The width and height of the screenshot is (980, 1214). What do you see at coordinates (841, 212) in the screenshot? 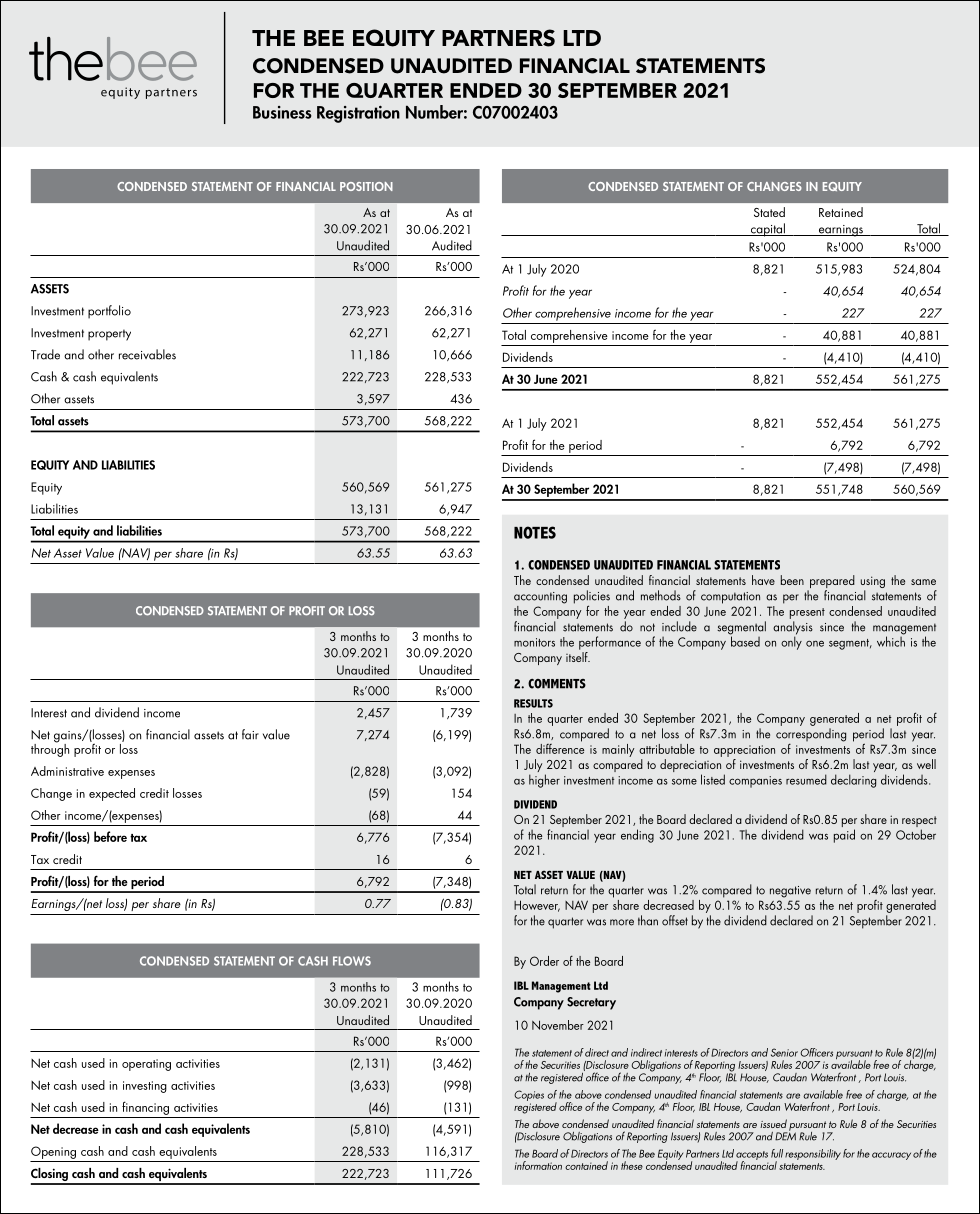
I see `Retained` at bounding box center [841, 212].
